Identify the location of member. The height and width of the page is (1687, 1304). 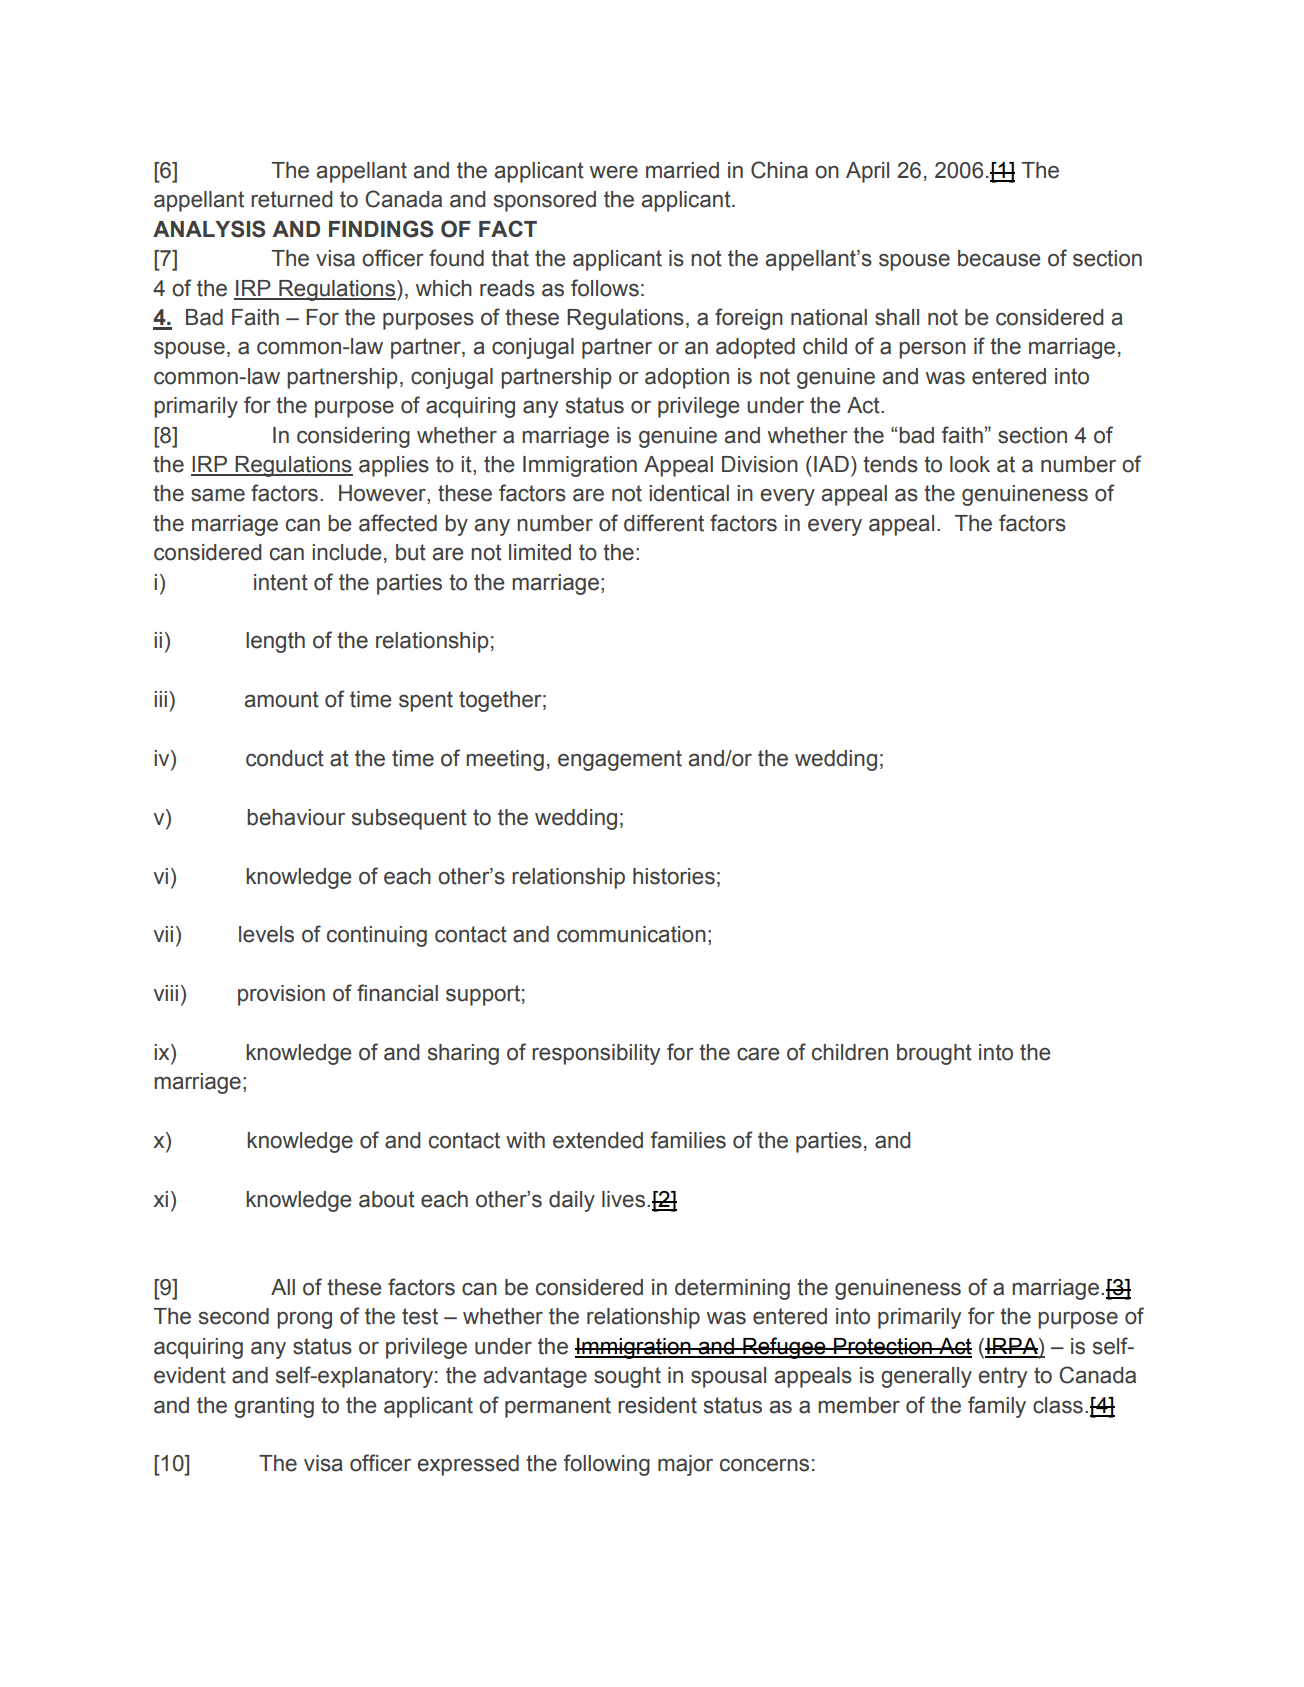
(859, 1405).
